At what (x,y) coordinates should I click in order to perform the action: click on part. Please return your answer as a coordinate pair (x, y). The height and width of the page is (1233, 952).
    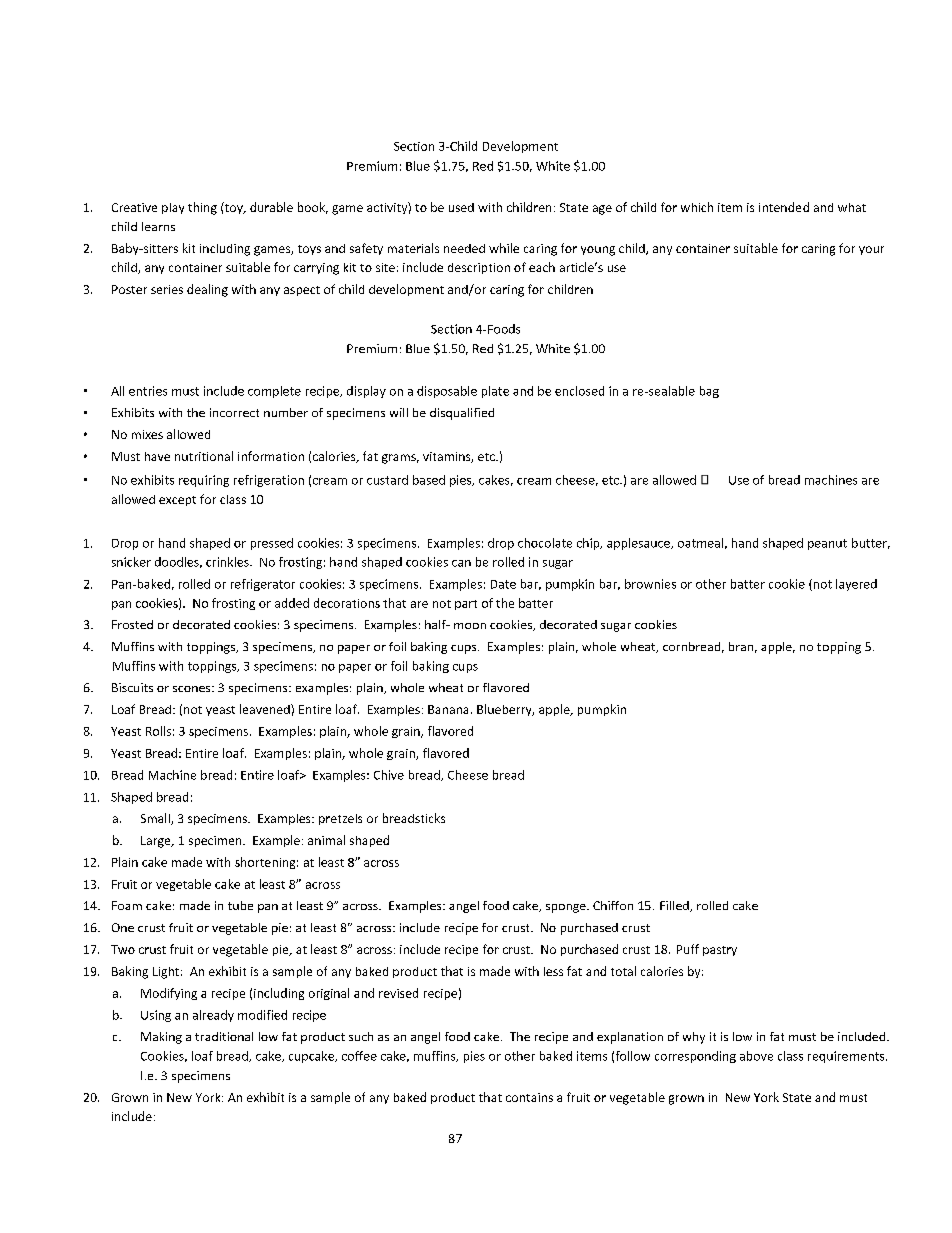
    Looking at the image, I should click on (466, 605).
